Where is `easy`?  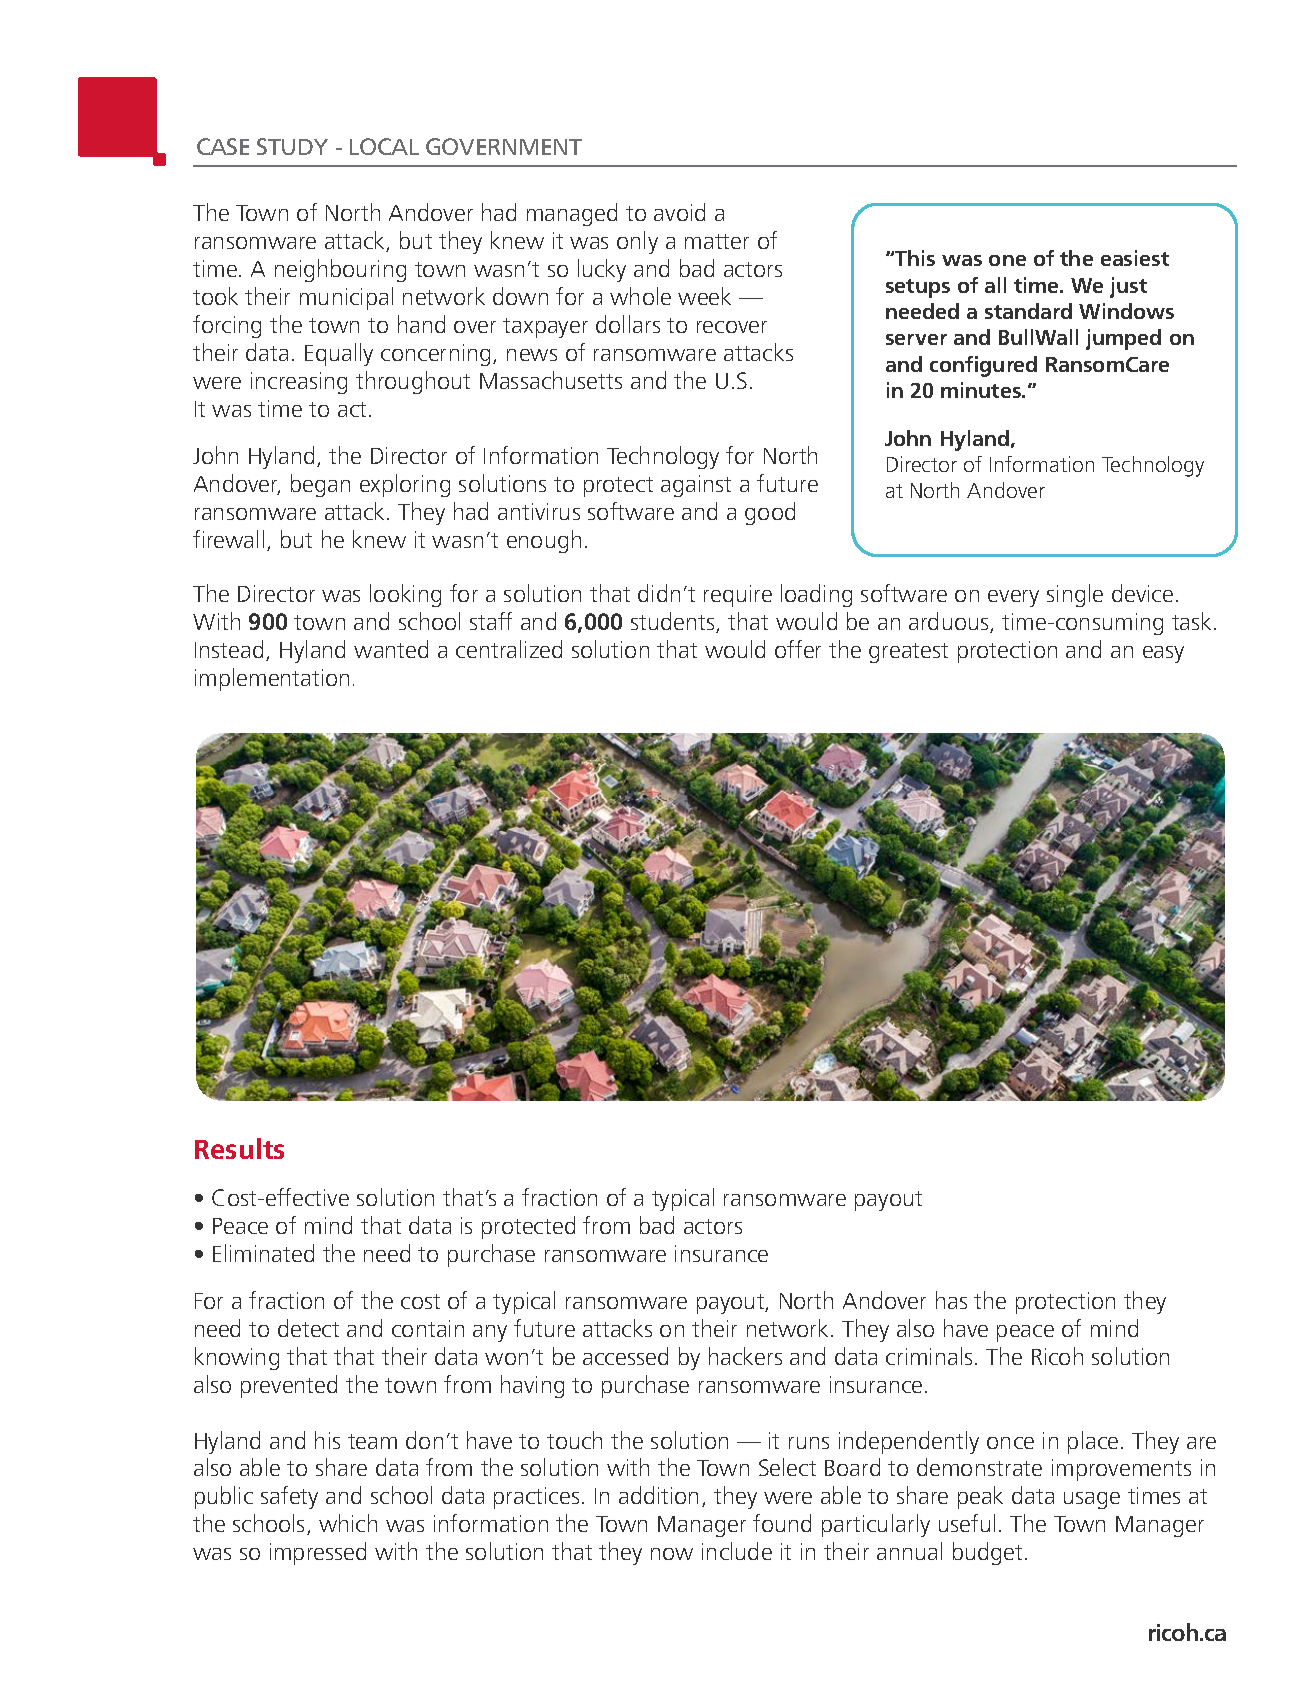
easy is located at coordinates (1163, 654).
